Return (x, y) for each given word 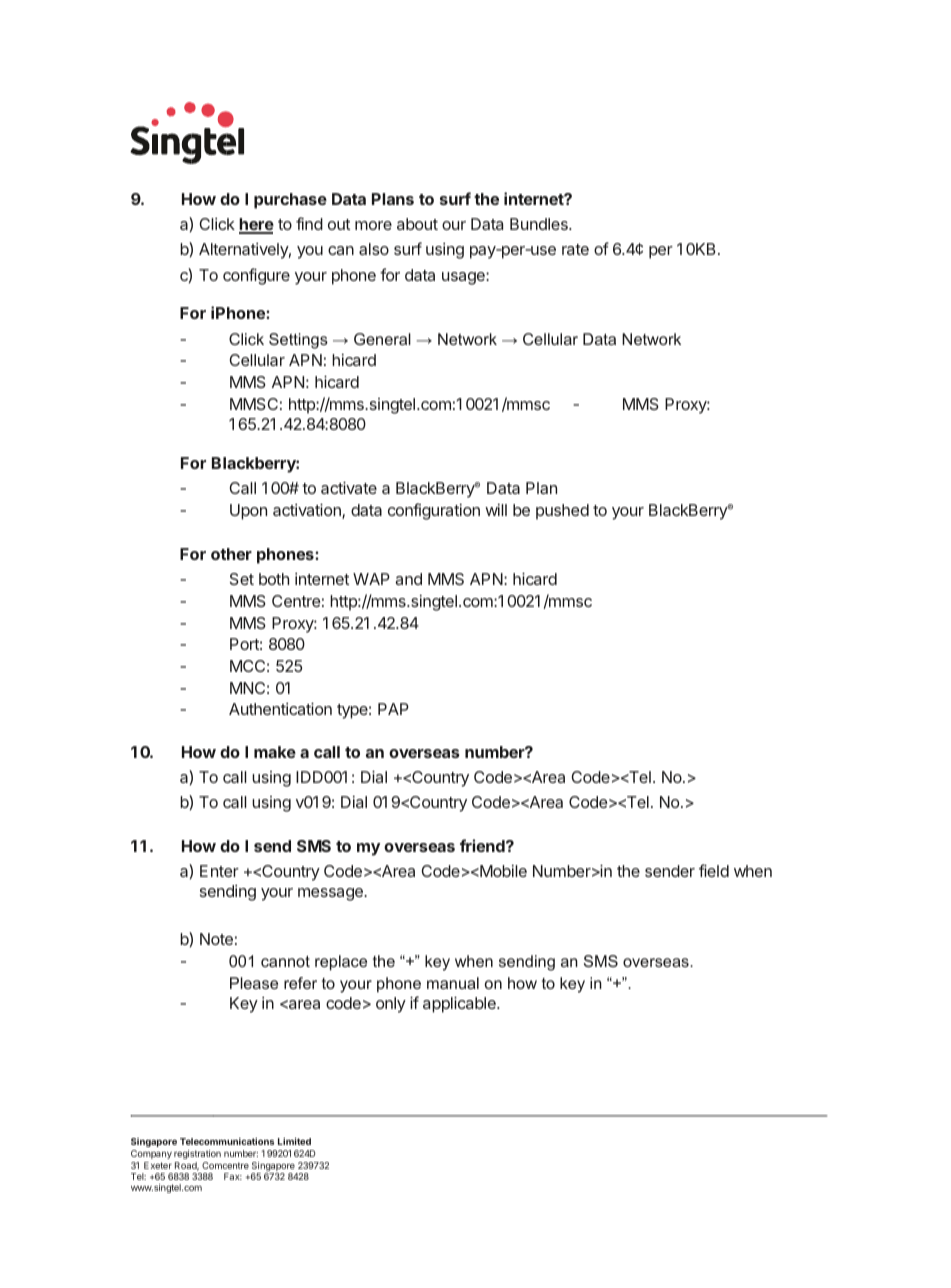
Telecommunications (227, 1141)
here (256, 225)
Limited (294, 1141)
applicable (460, 1005)
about (417, 224)
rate (575, 249)
